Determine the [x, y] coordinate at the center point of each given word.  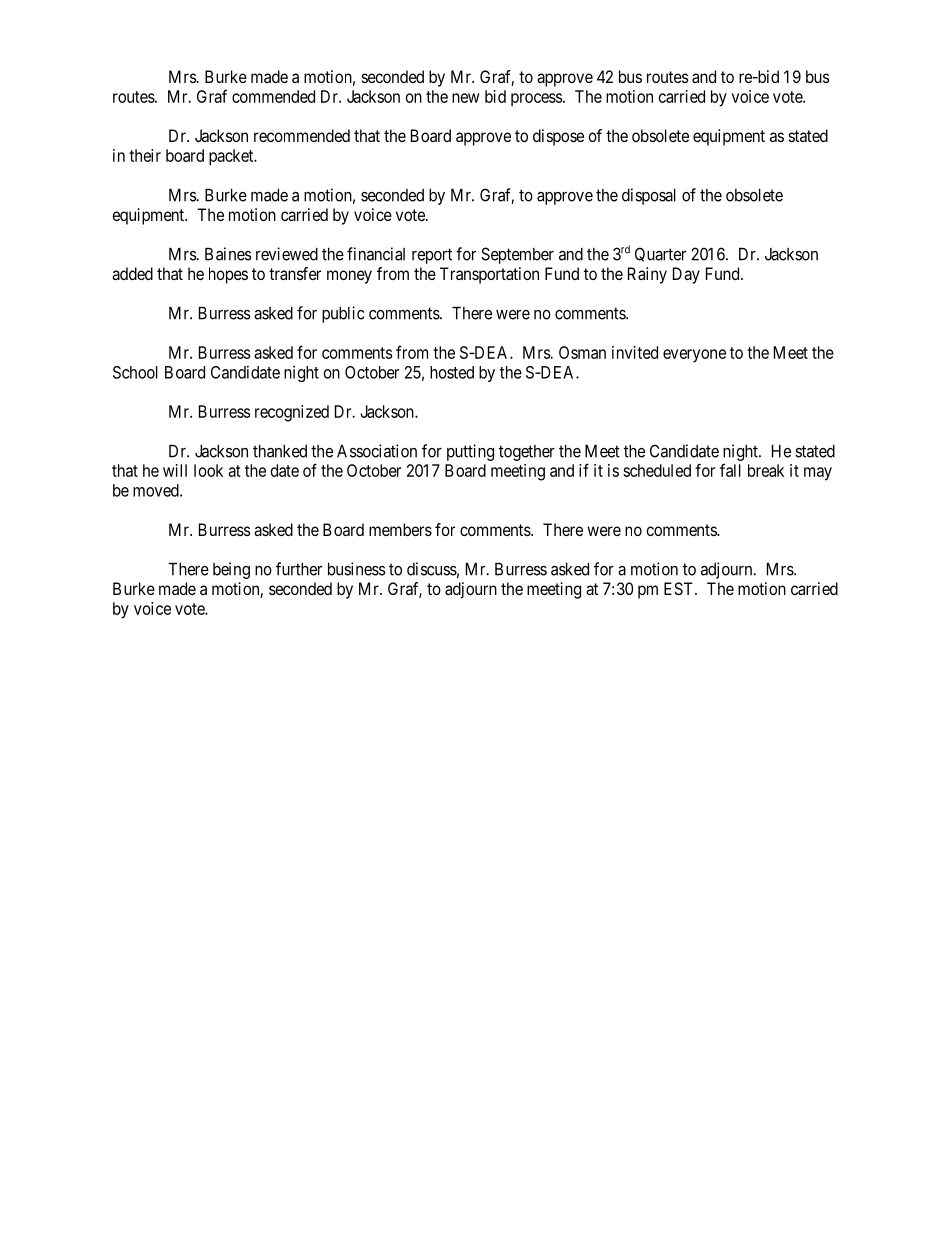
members [400, 529]
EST [680, 588]
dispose [558, 137]
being [231, 570]
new [465, 98]
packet [232, 157]
